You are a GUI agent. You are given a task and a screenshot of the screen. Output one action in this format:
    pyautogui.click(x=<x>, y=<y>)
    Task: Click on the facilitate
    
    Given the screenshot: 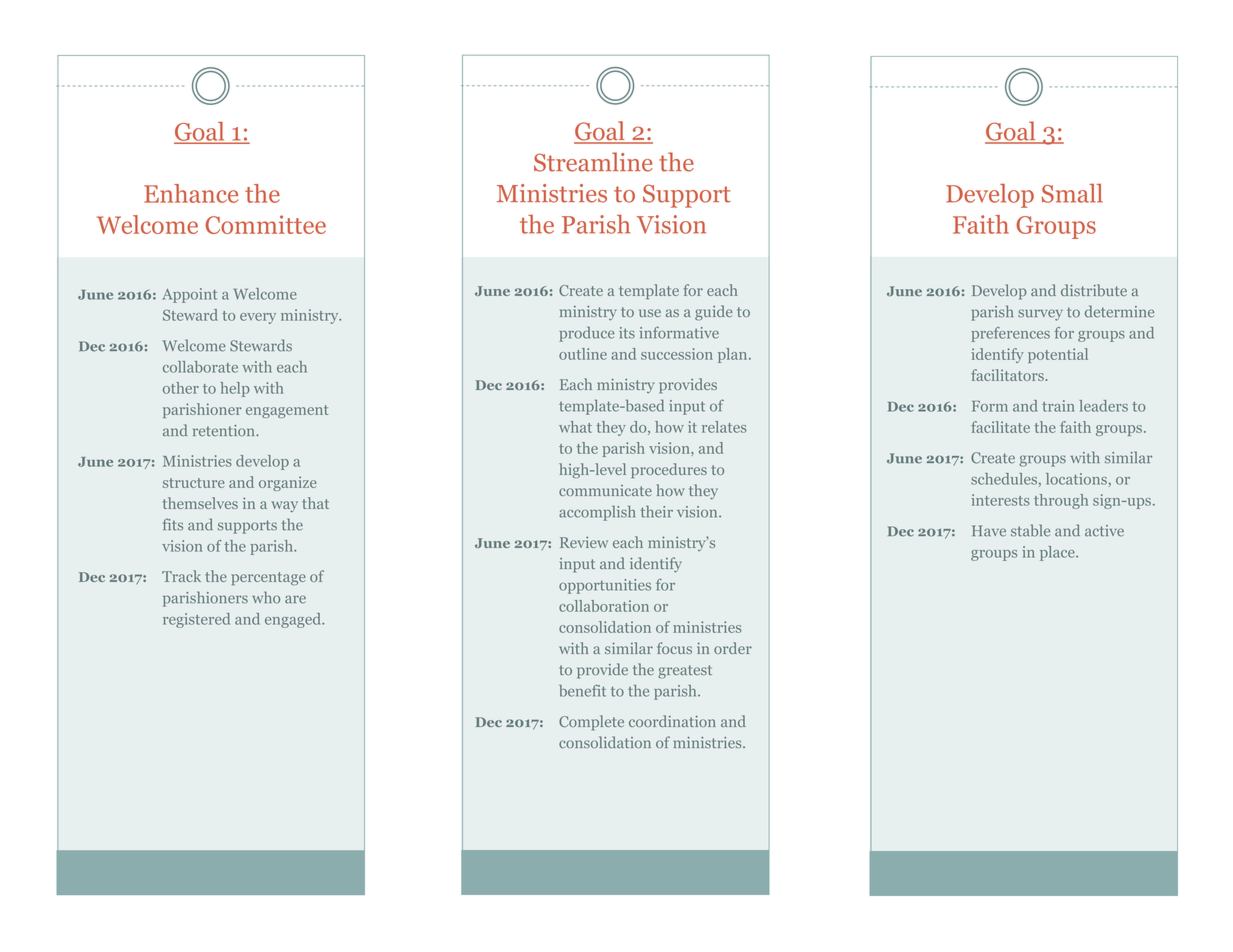 What is the action you would take?
    pyautogui.click(x=1000, y=427)
